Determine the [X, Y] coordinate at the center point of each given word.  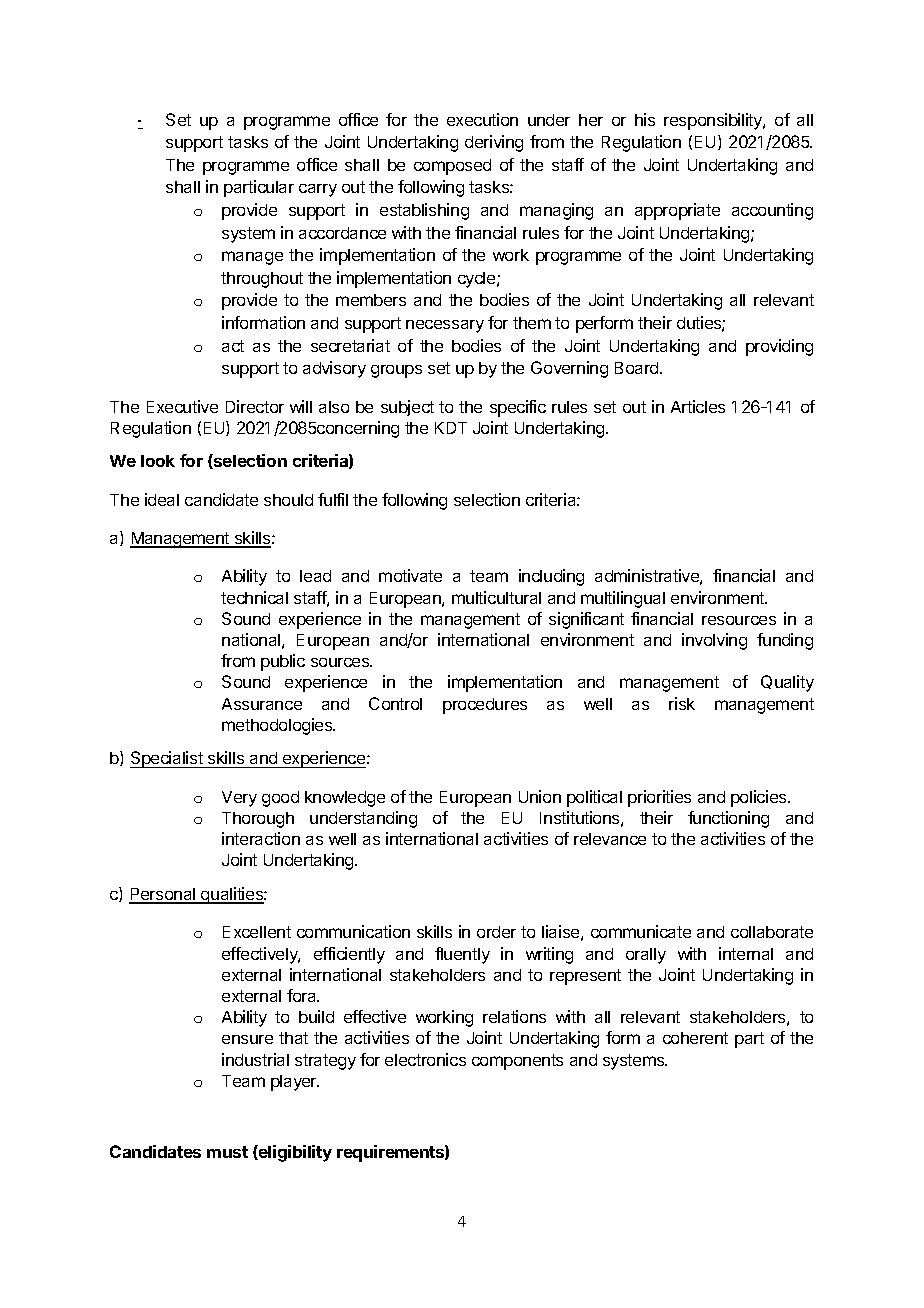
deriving [494, 143]
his [645, 119]
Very [239, 799]
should [288, 500]
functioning [728, 819]
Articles [698, 406]
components [517, 1062]
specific [518, 408]
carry [318, 190]
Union [540, 796]
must [227, 1152]
